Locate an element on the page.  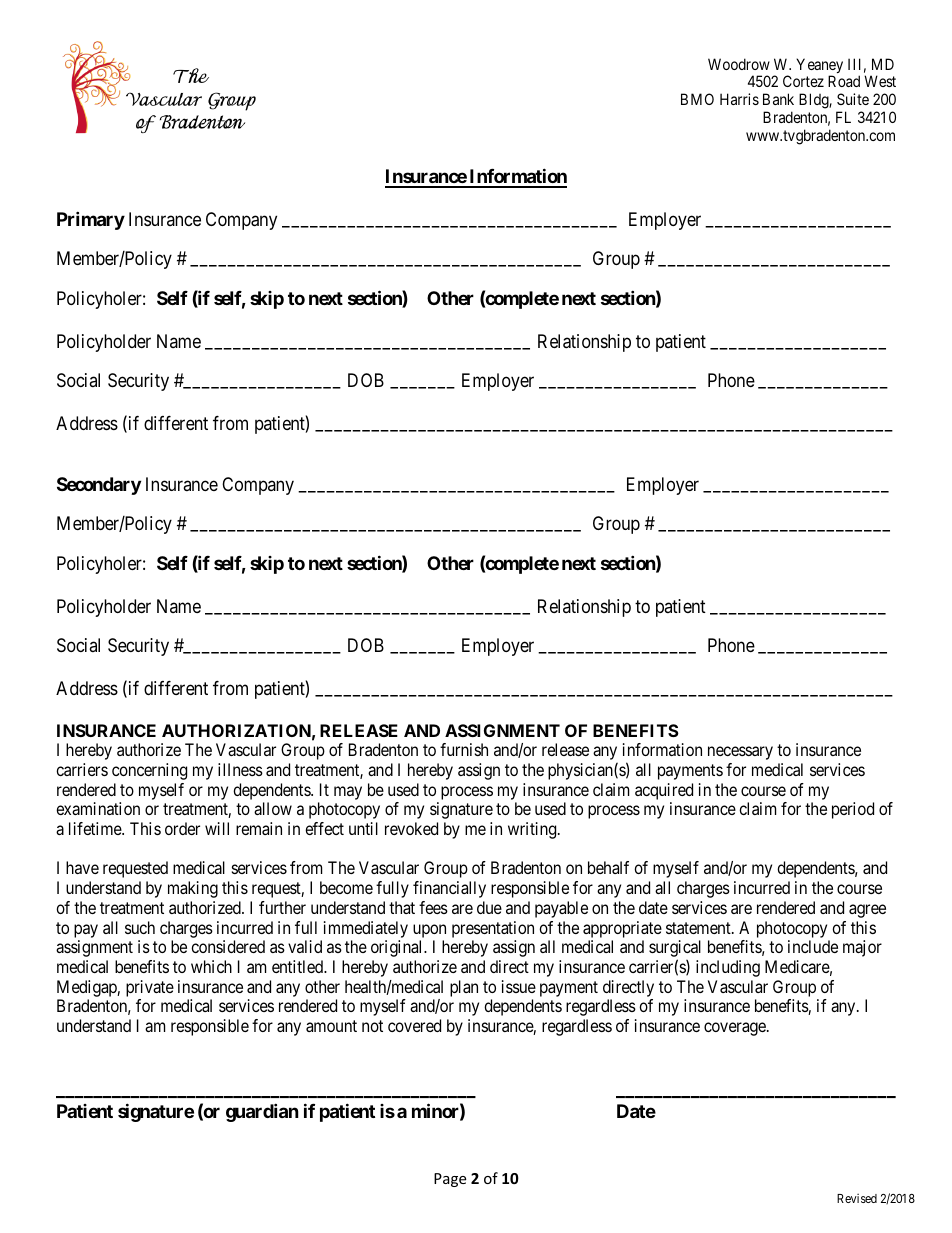
concerning is located at coordinates (149, 771).
